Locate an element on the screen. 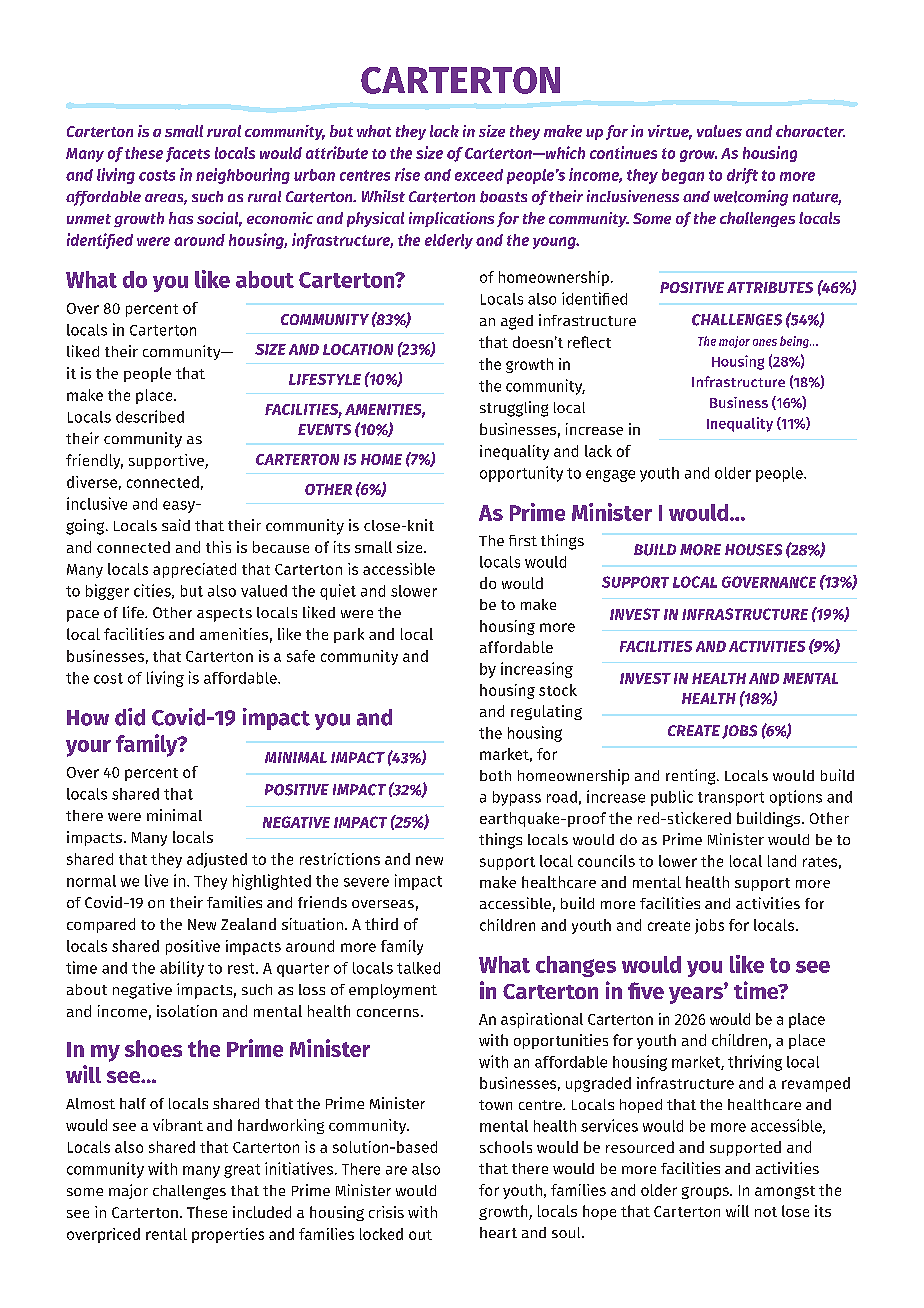  HOUSES is located at coordinates (753, 550).
